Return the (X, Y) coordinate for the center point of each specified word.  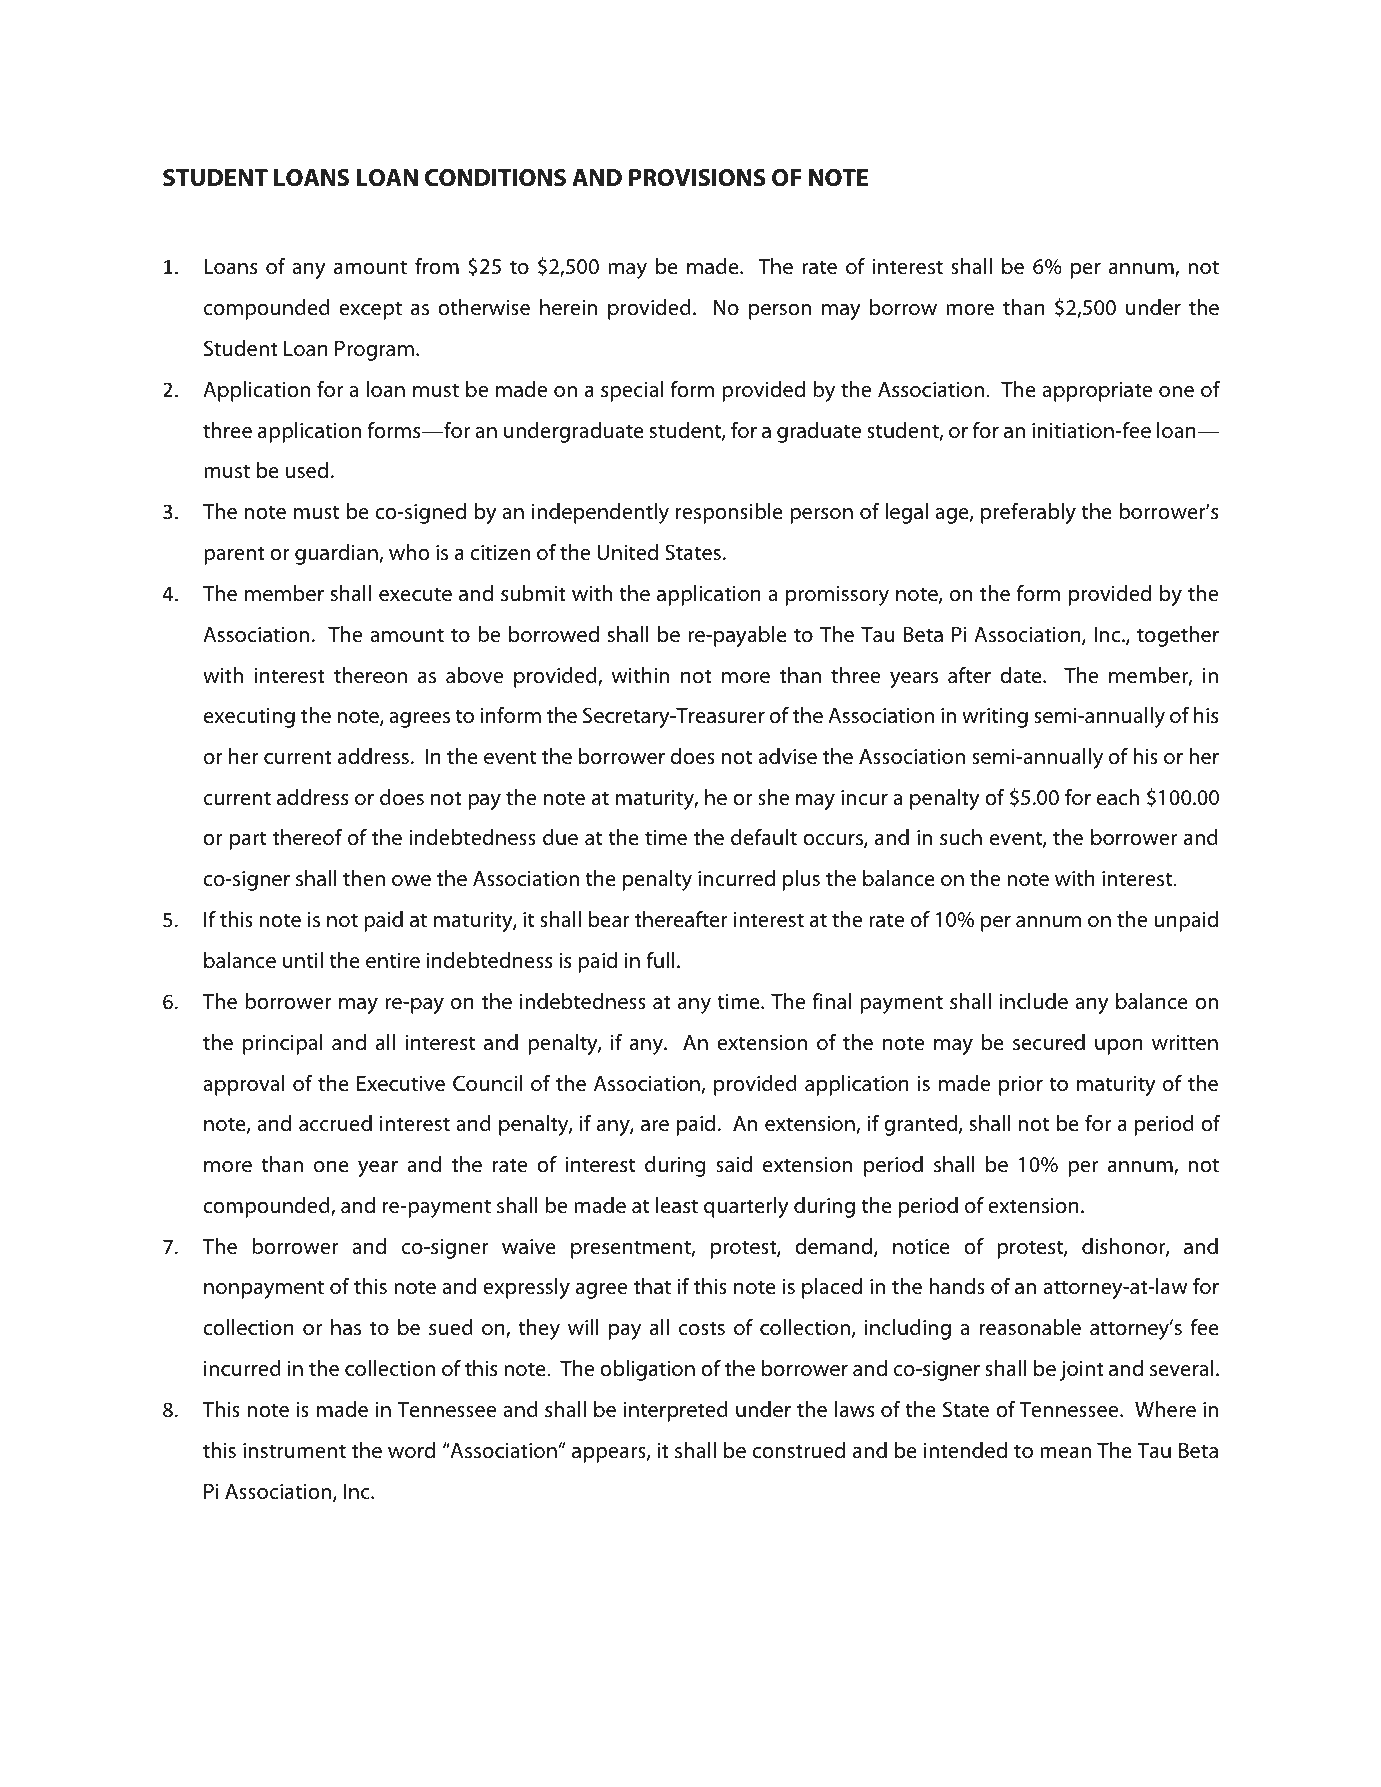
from (437, 266)
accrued (335, 1123)
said (734, 1164)
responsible (729, 513)
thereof (307, 837)
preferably (1028, 513)
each (1118, 797)
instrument (294, 1451)
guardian (337, 554)
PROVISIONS (697, 178)
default (764, 837)
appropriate (1097, 392)
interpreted (676, 1411)
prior (1021, 1086)
